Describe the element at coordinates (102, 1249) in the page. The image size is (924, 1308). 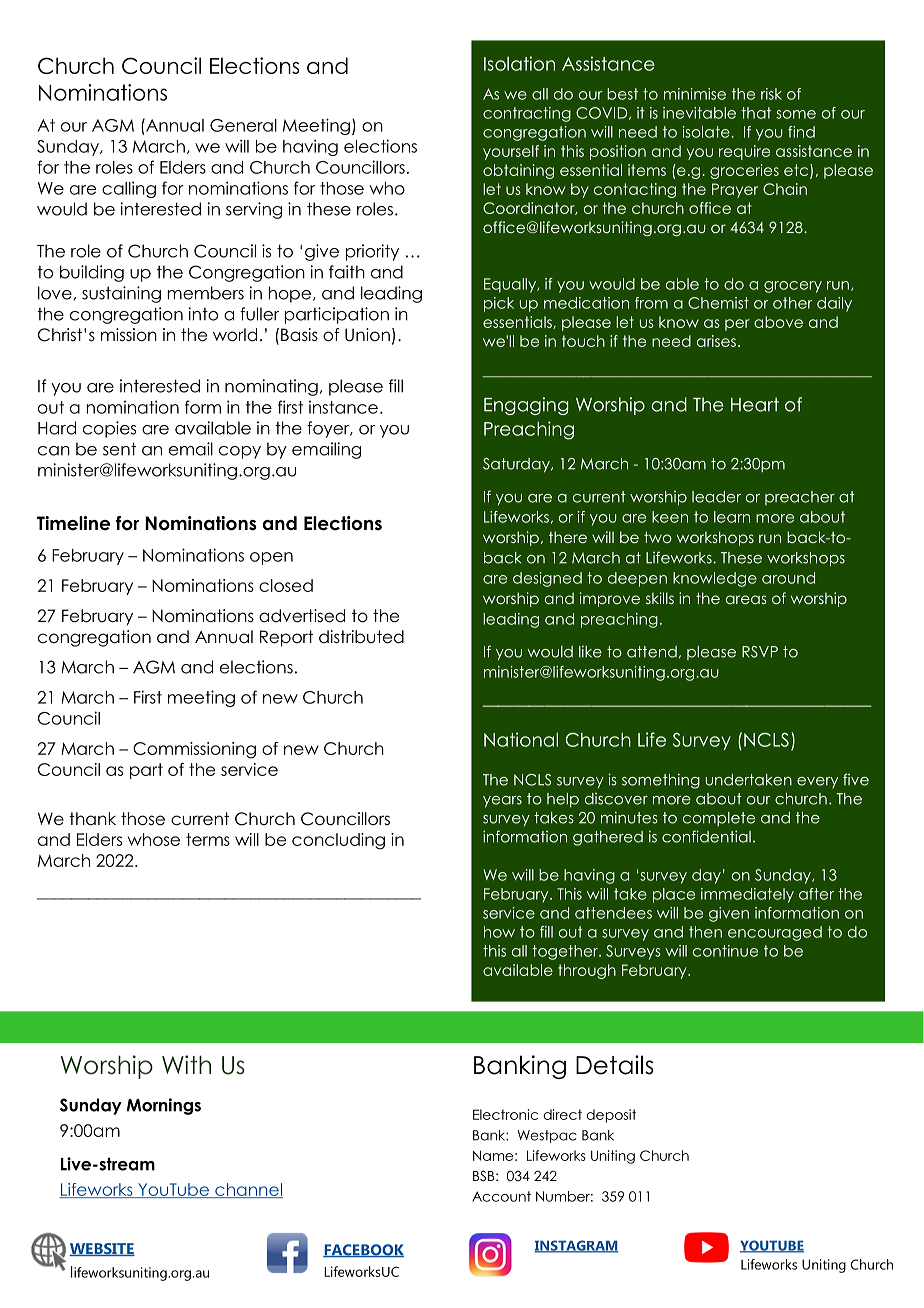
I see `WEBSITE` at that location.
